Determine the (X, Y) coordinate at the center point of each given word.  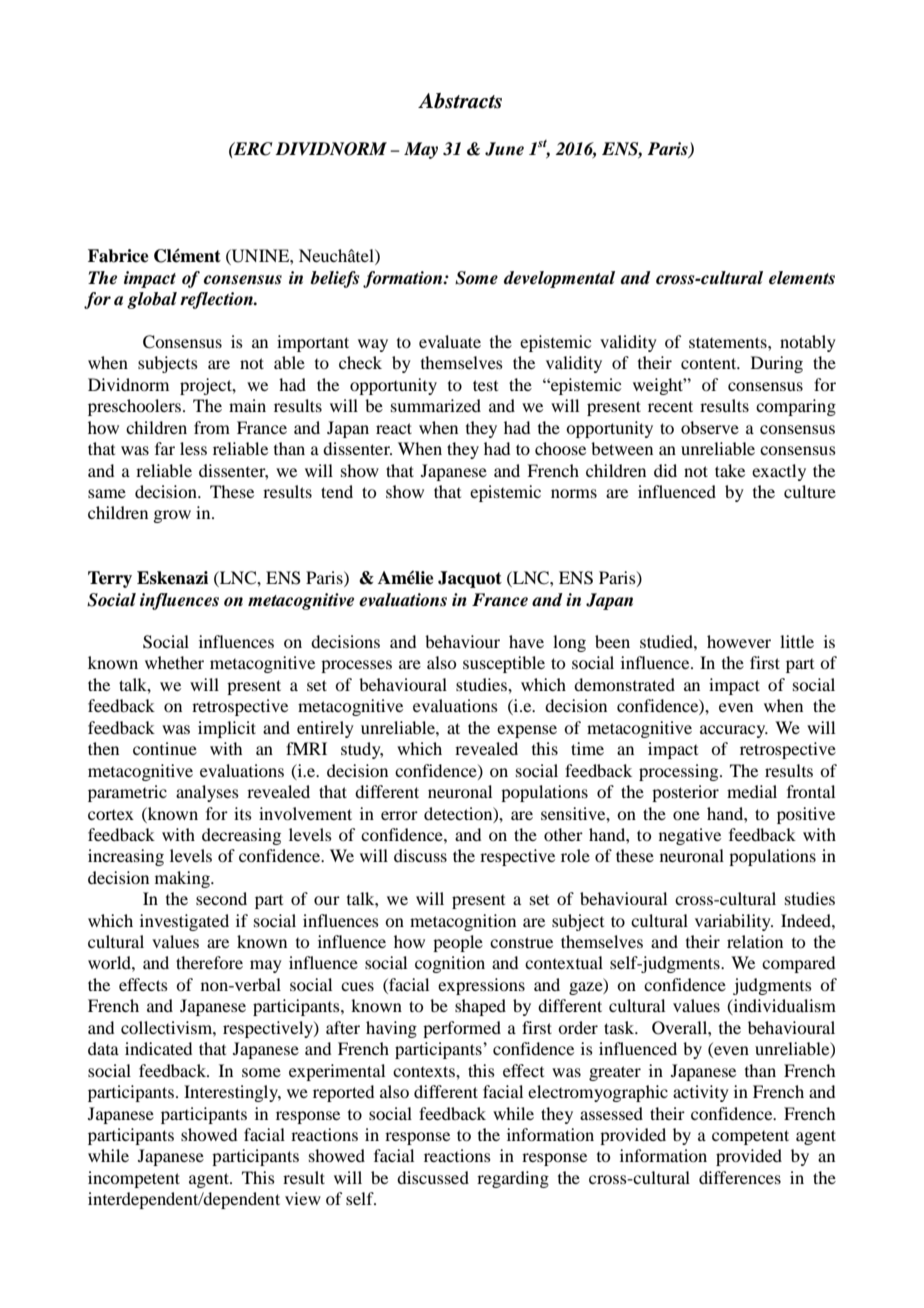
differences (740, 1177)
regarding (513, 1179)
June (504, 149)
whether (174, 662)
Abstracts (460, 101)
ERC (252, 149)
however (739, 641)
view (303, 1198)
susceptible (504, 664)
